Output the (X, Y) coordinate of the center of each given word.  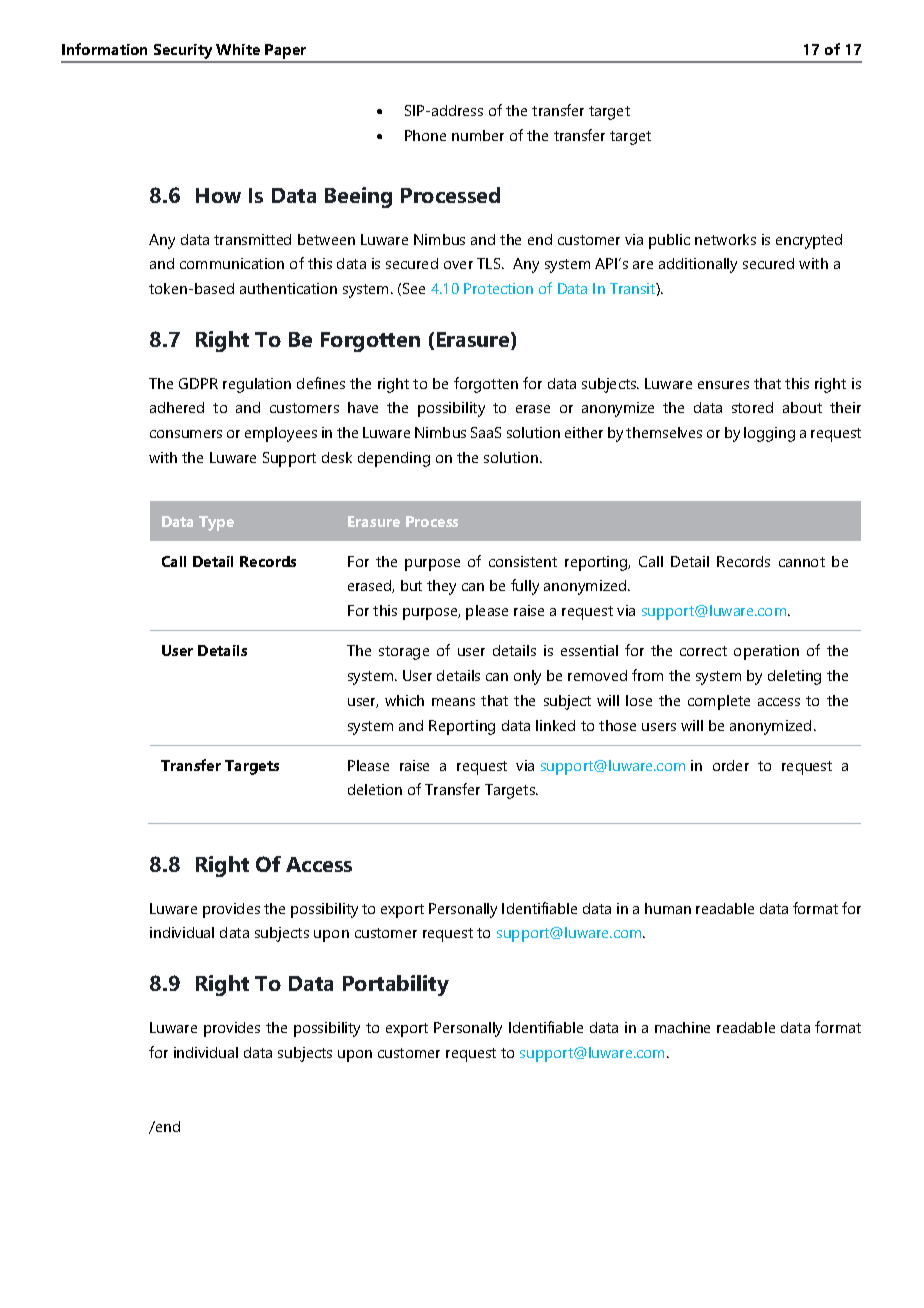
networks (725, 239)
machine (682, 1027)
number (478, 135)
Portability (396, 985)
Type (216, 523)
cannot (802, 562)
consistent (523, 561)
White (238, 49)
